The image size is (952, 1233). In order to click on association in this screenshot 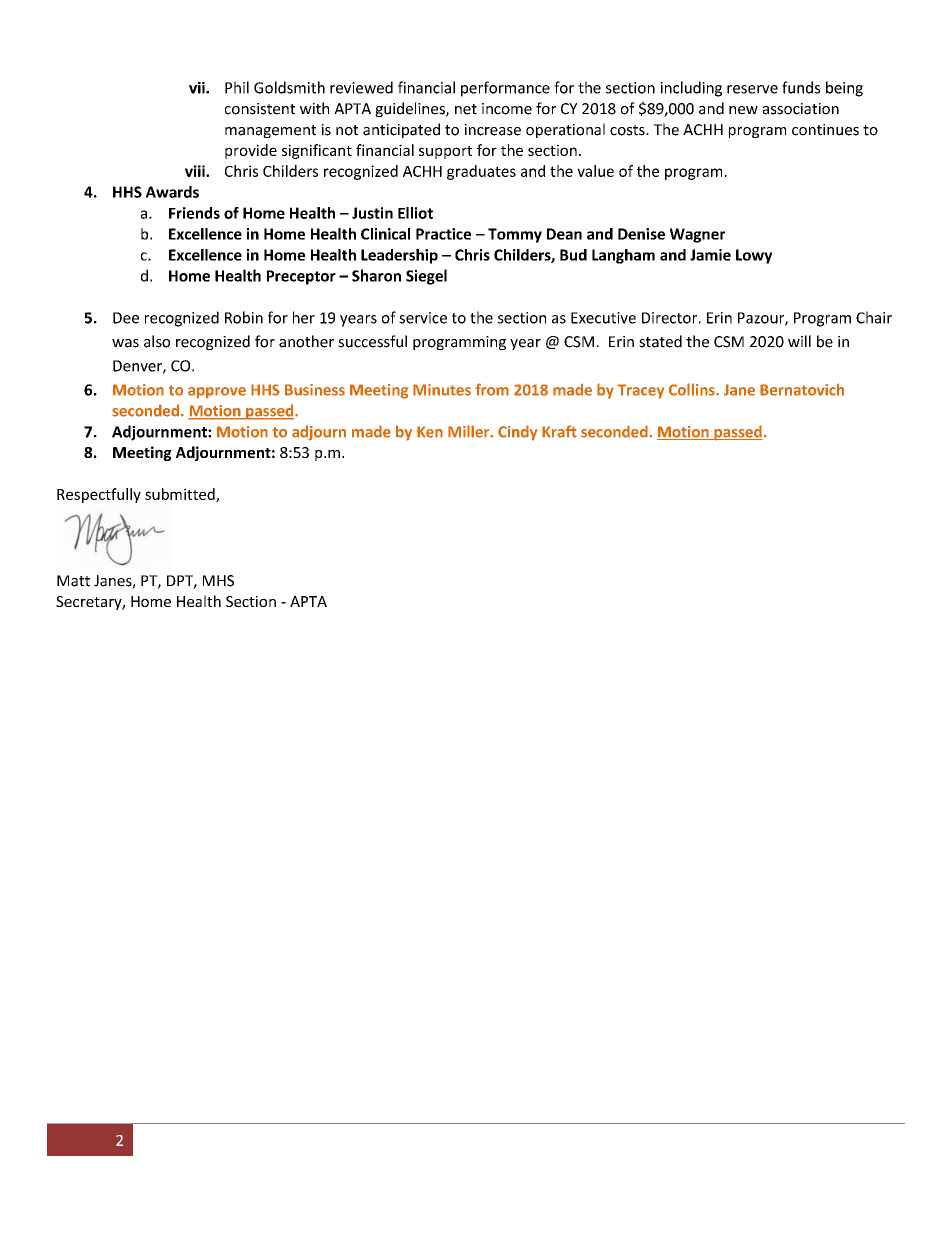, I will do `click(801, 109)`.
